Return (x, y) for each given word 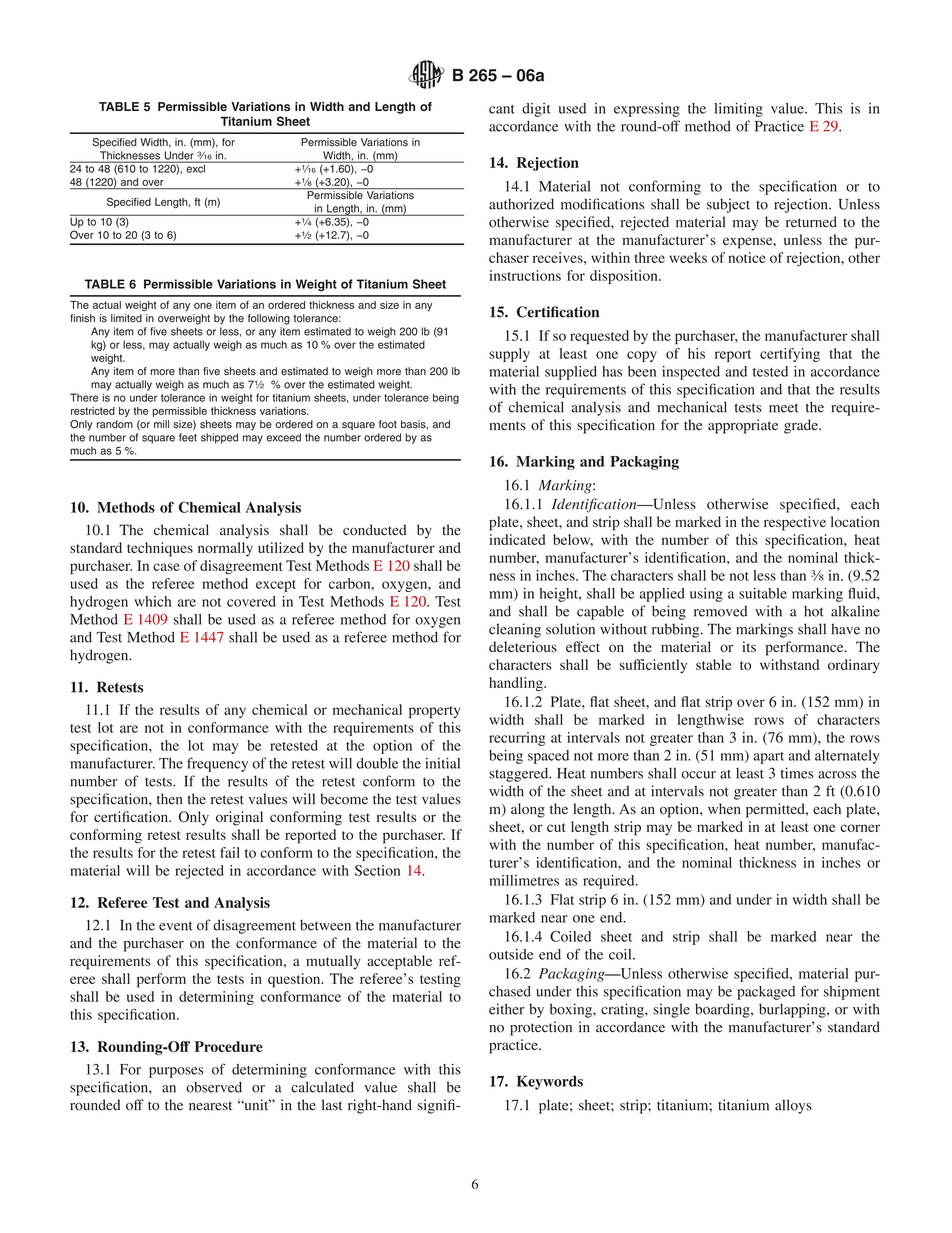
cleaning (515, 630)
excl (195, 167)
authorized (521, 204)
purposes (176, 1072)
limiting (738, 110)
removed (720, 611)
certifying (790, 355)
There (84, 397)
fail (230, 852)
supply (509, 355)
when (724, 808)
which (152, 601)
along (528, 810)
